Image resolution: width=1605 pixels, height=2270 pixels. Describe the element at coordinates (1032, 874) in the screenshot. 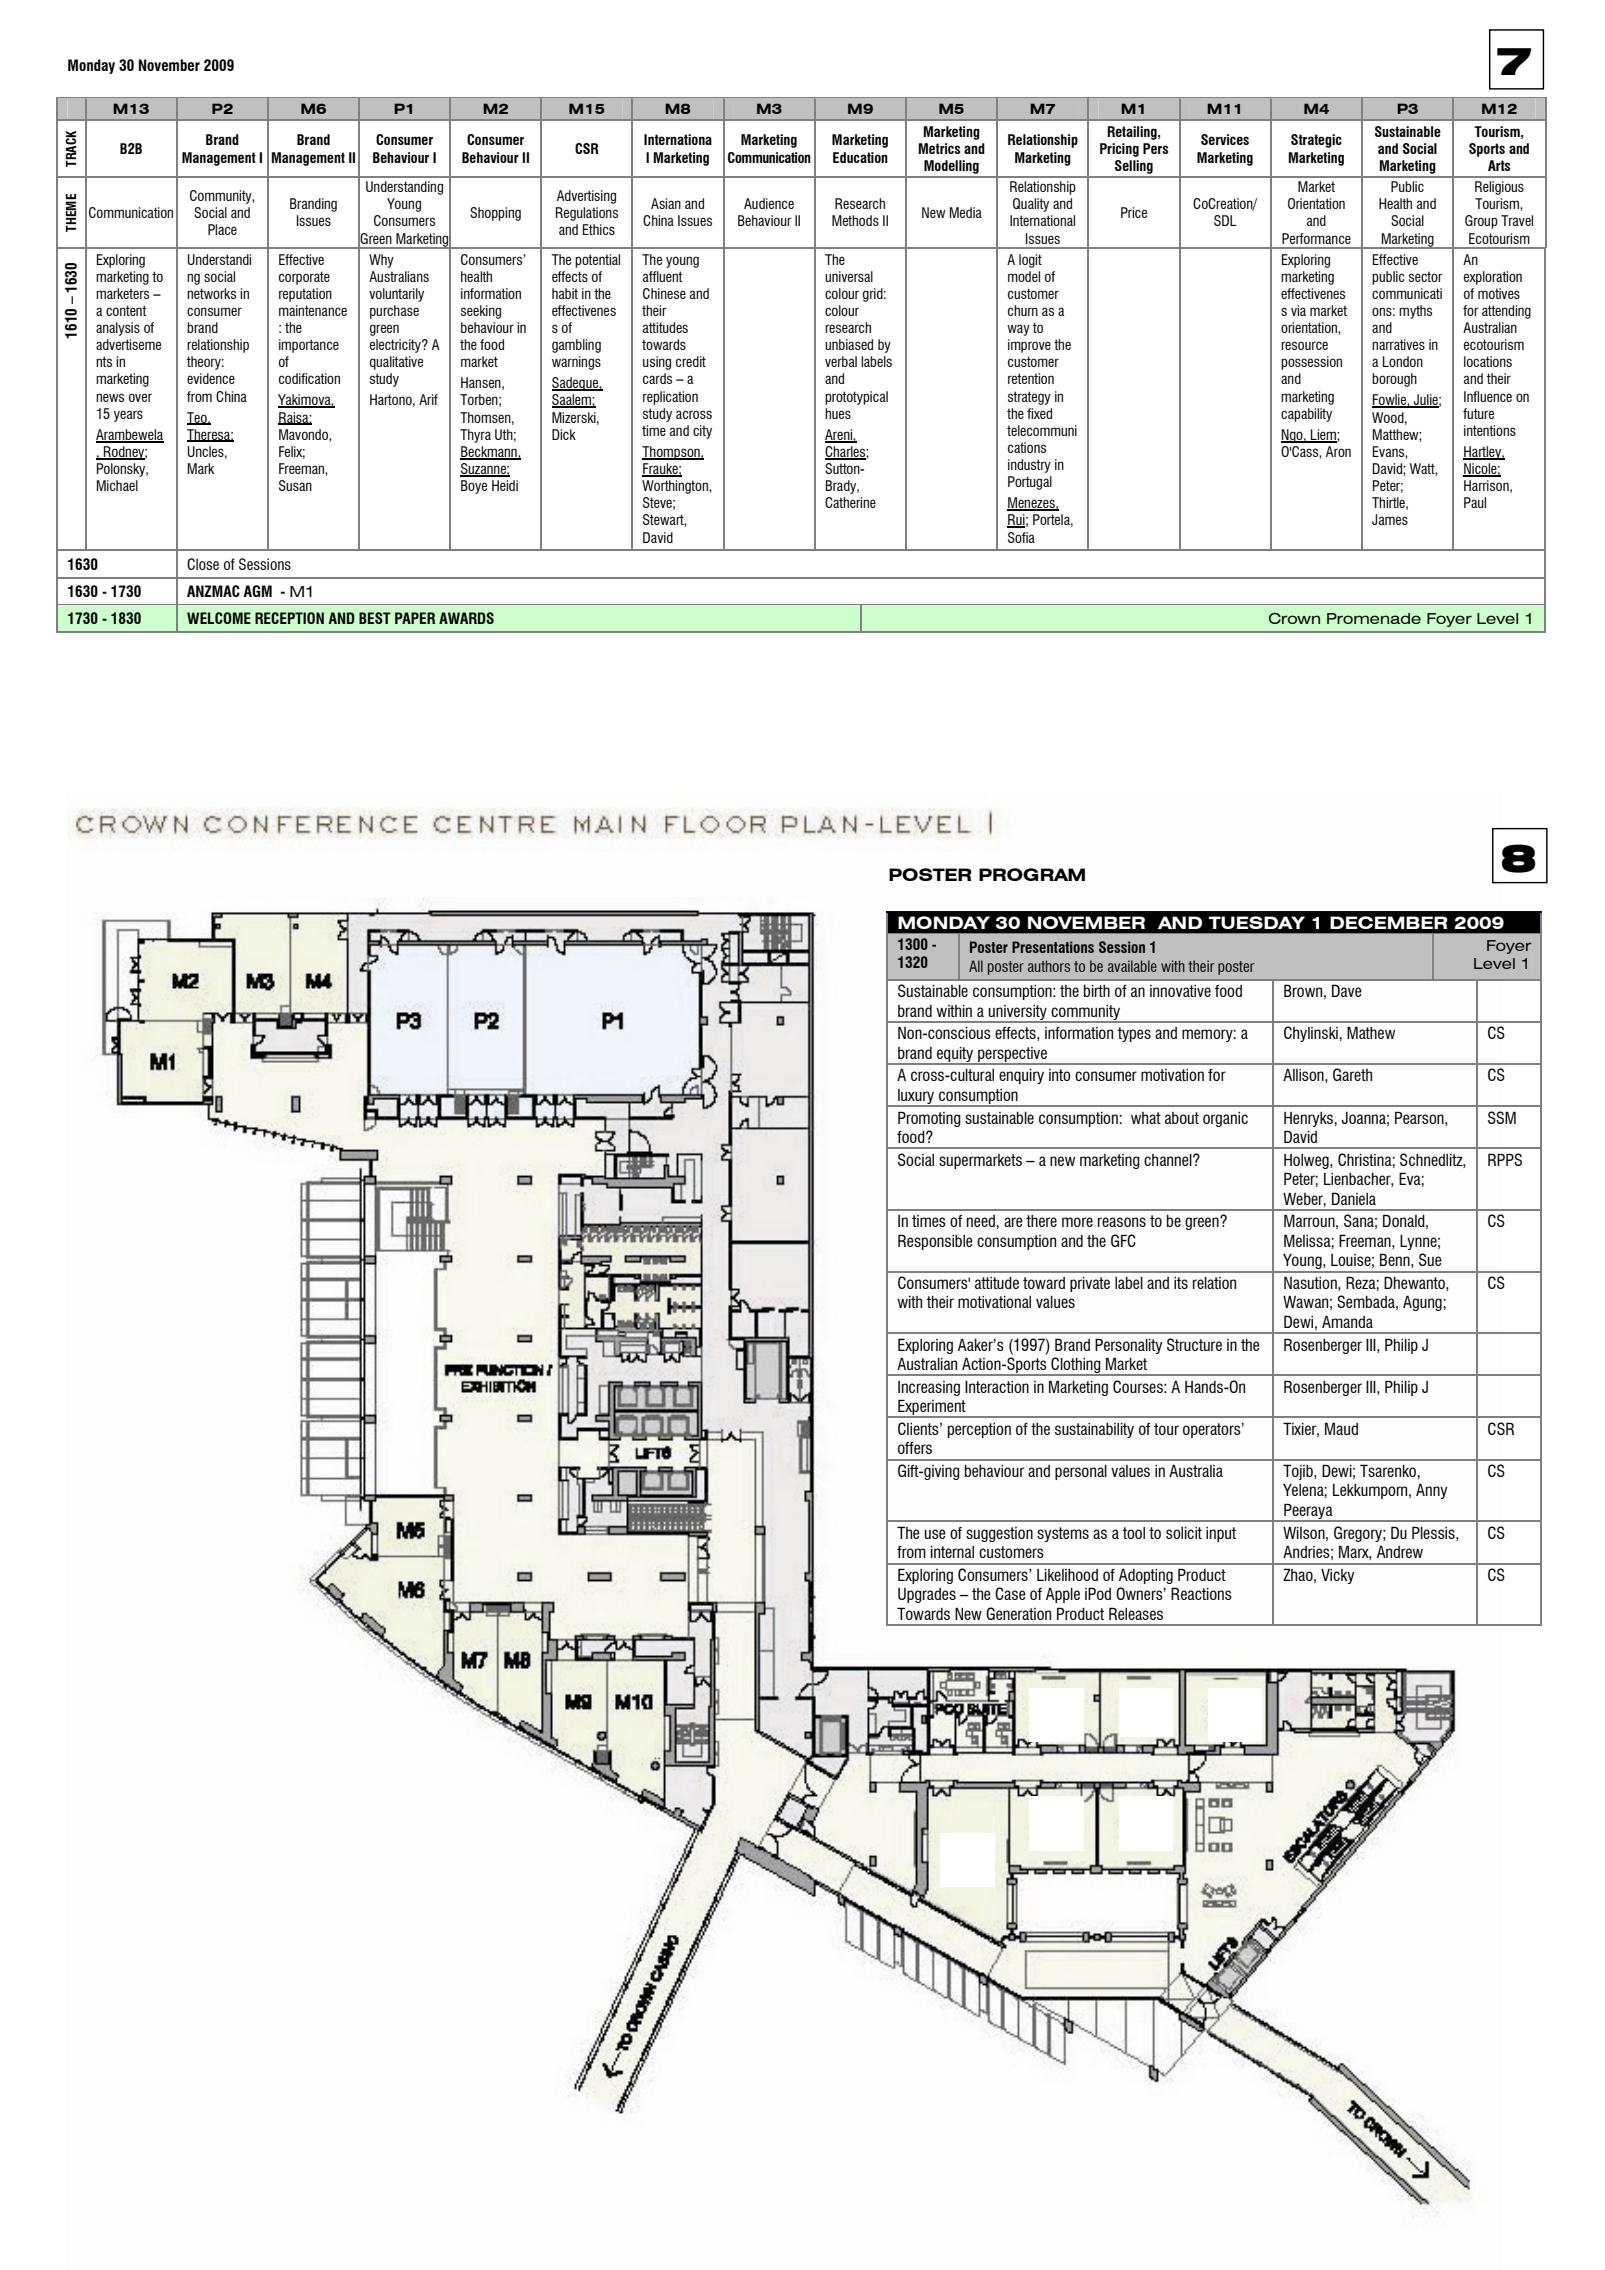

I see `PROGRAM` at that location.
